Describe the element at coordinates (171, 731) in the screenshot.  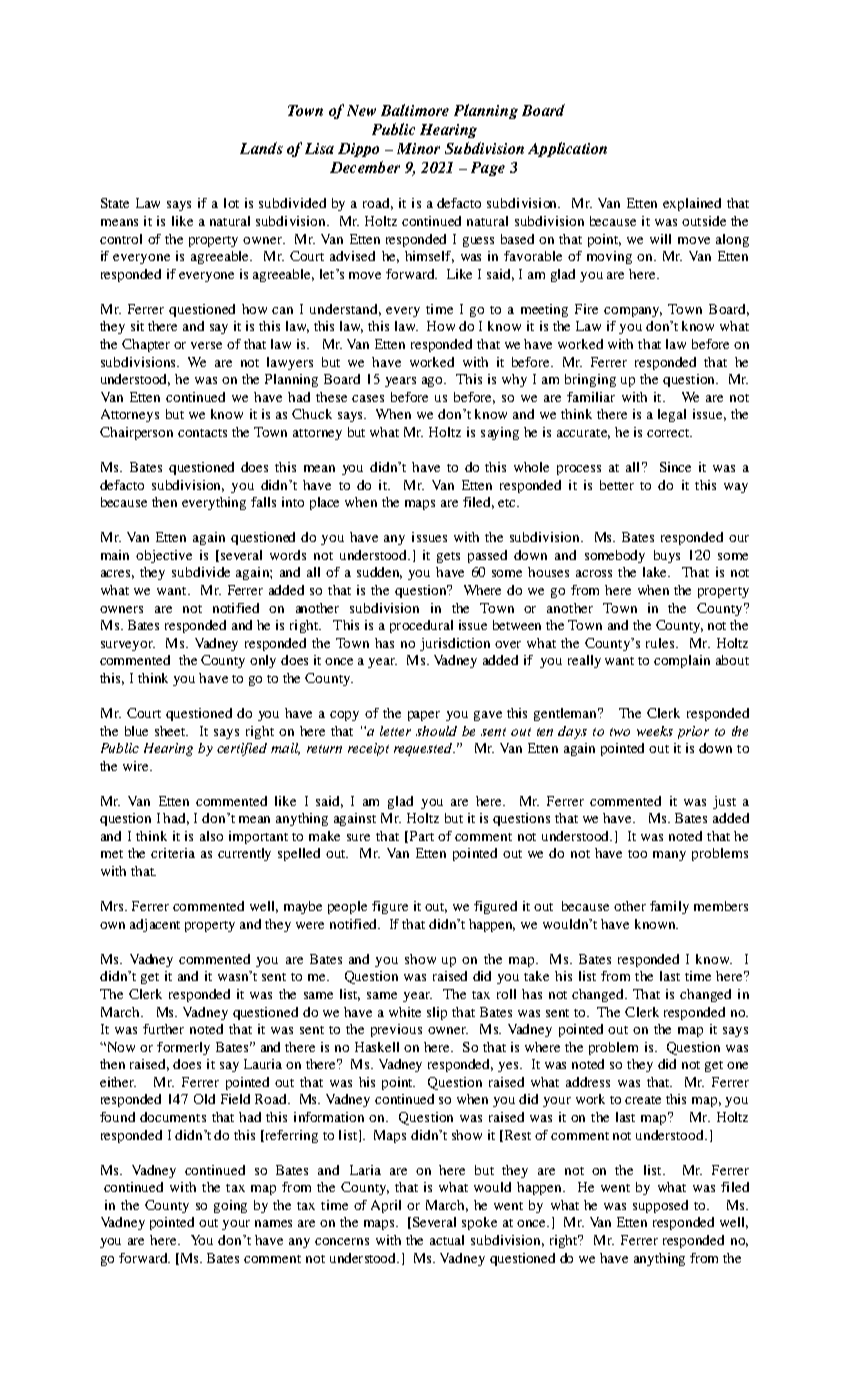
I see `sheet` at that location.
